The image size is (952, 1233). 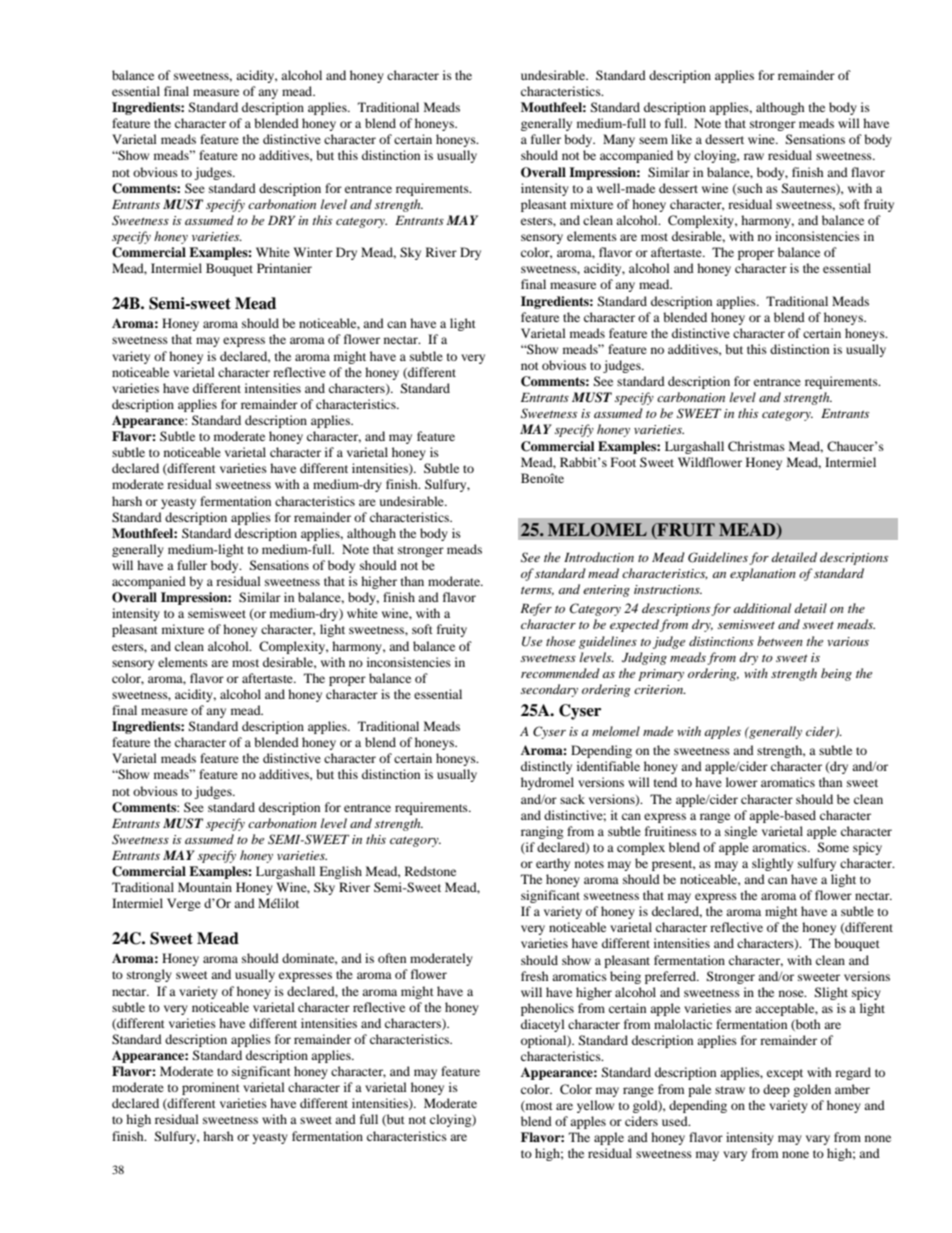 I want to click on Winter, so click(x=313, y=252).
